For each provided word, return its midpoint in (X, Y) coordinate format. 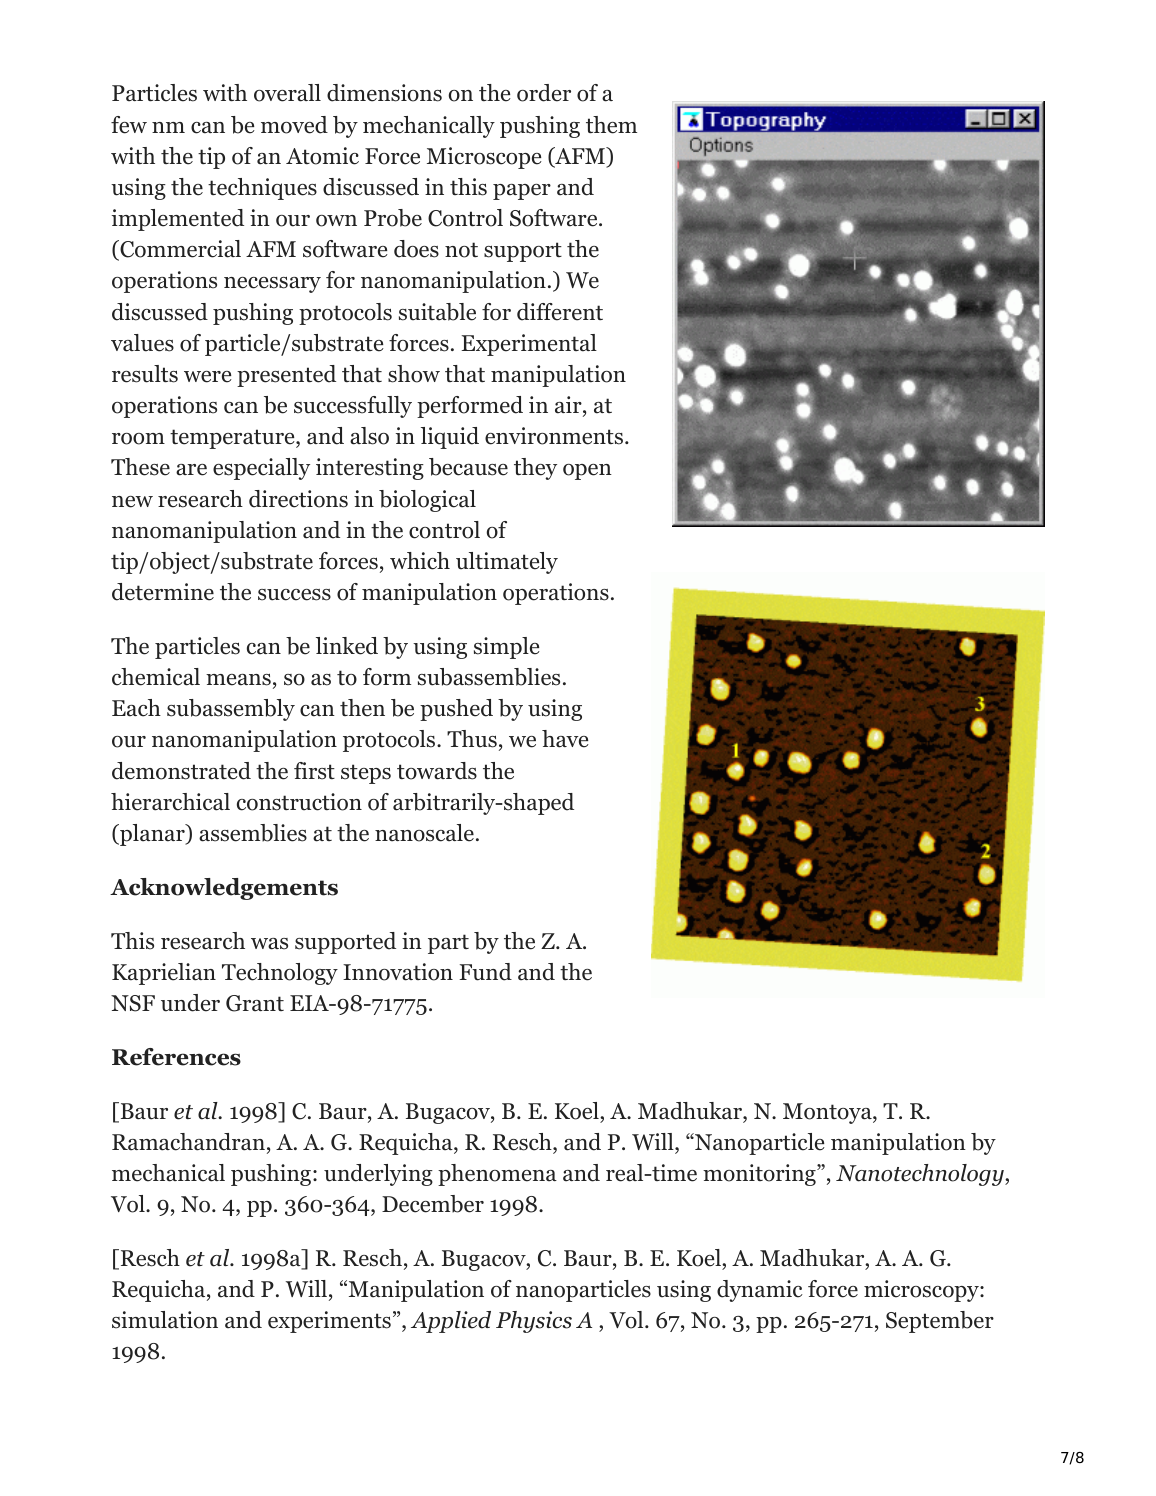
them (611, 125)
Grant (255, 1003)
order (544, 93)
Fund (485, 972)
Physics (534, 1322)
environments (554, 436)
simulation (165, 1320)
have (565, 739)
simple (507, 648)
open (587, 472)
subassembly (231, 710)
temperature (233, 439)
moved (294, 125)
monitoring (760, 1175)
